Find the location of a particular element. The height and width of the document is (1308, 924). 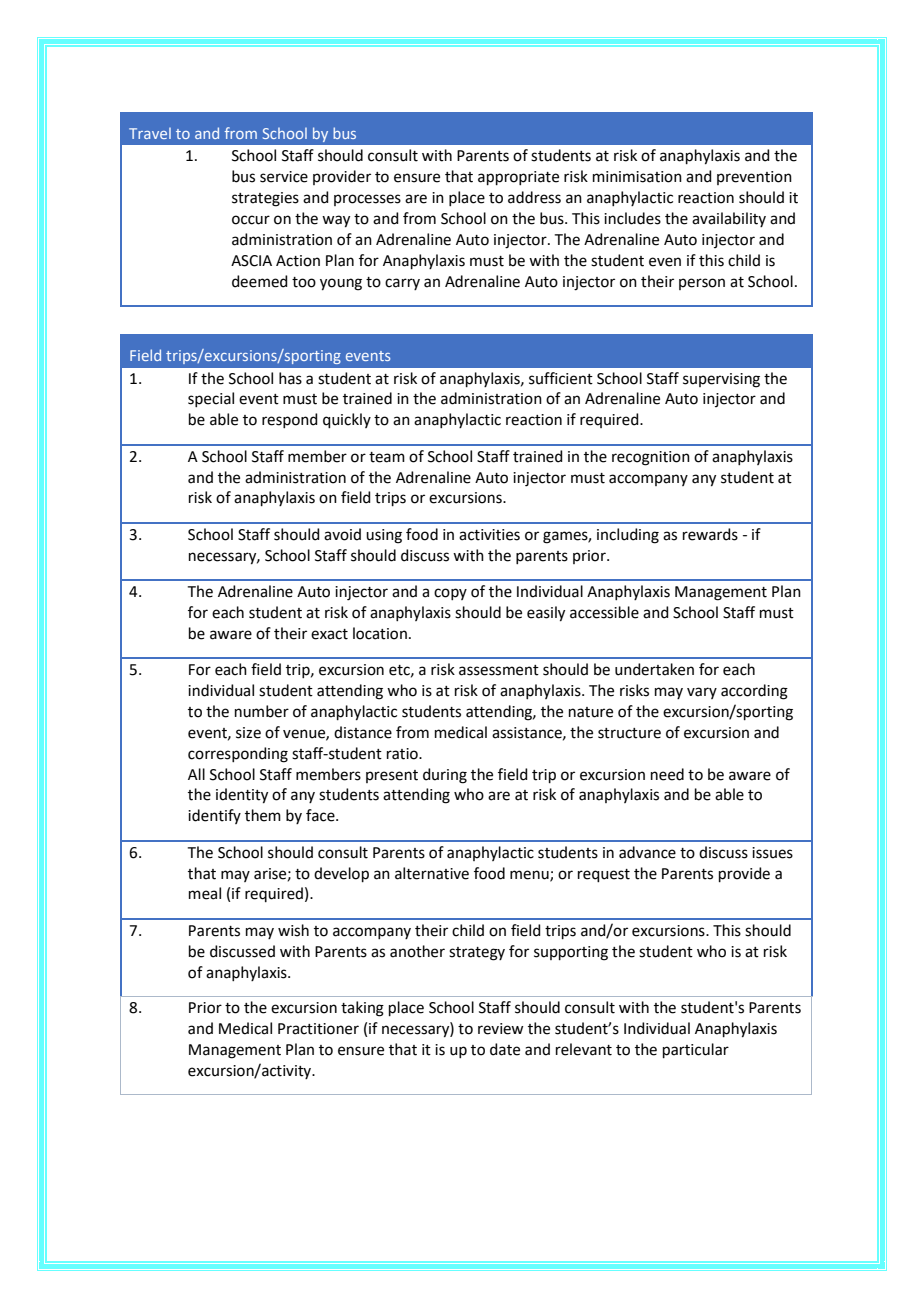

review is located at coordinates (500, 1029).
